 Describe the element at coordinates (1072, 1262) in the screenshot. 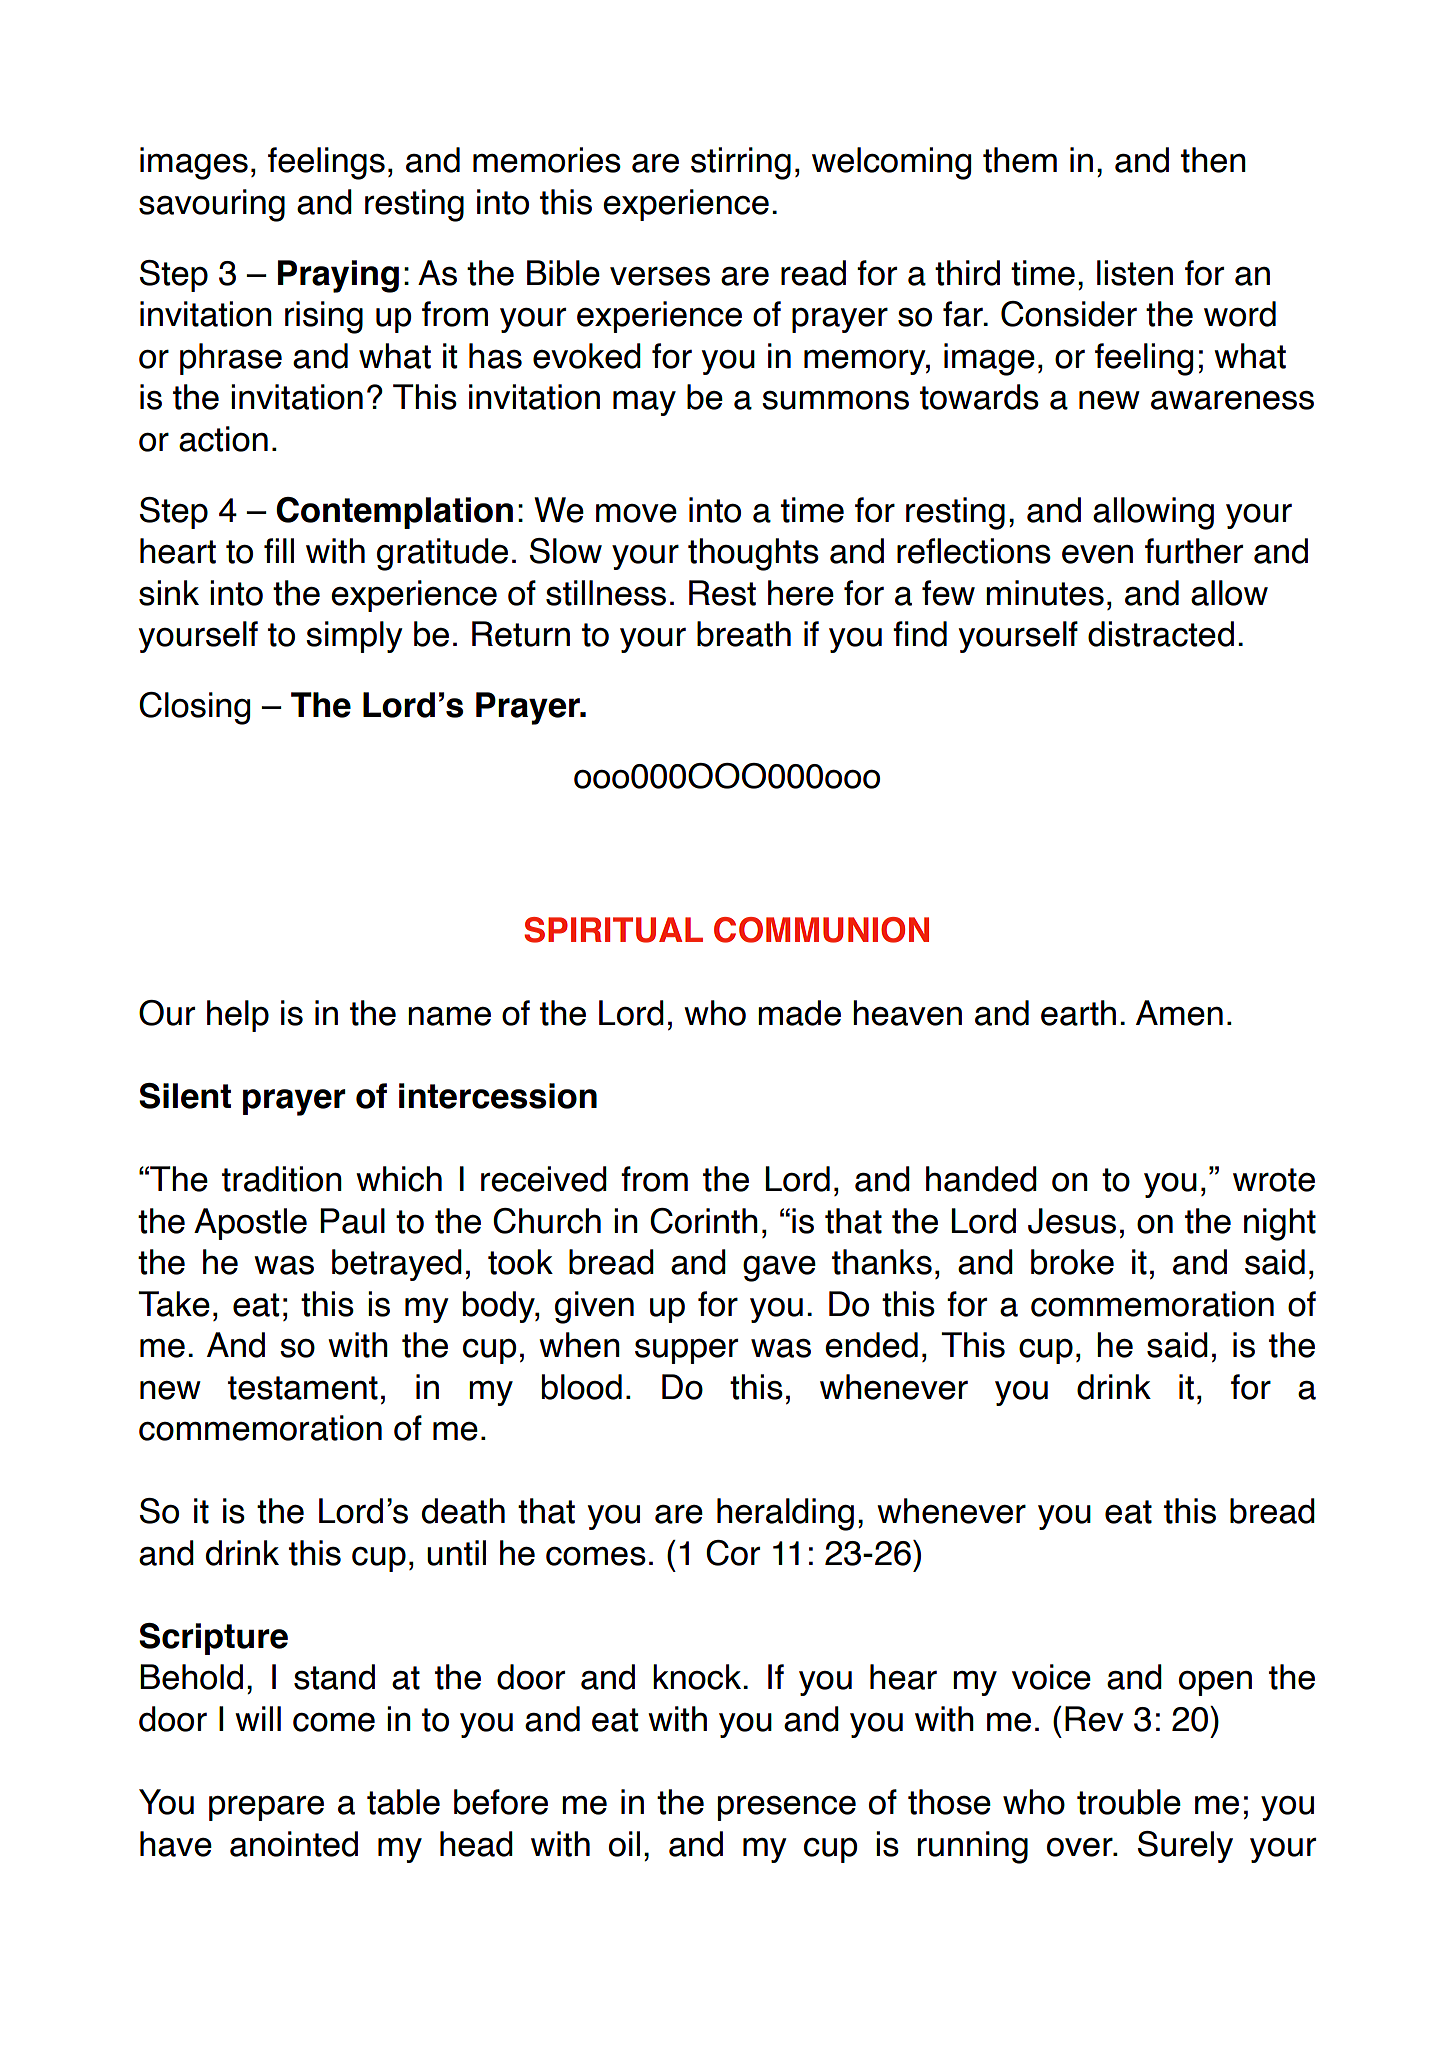

I see `broke` at that location.
